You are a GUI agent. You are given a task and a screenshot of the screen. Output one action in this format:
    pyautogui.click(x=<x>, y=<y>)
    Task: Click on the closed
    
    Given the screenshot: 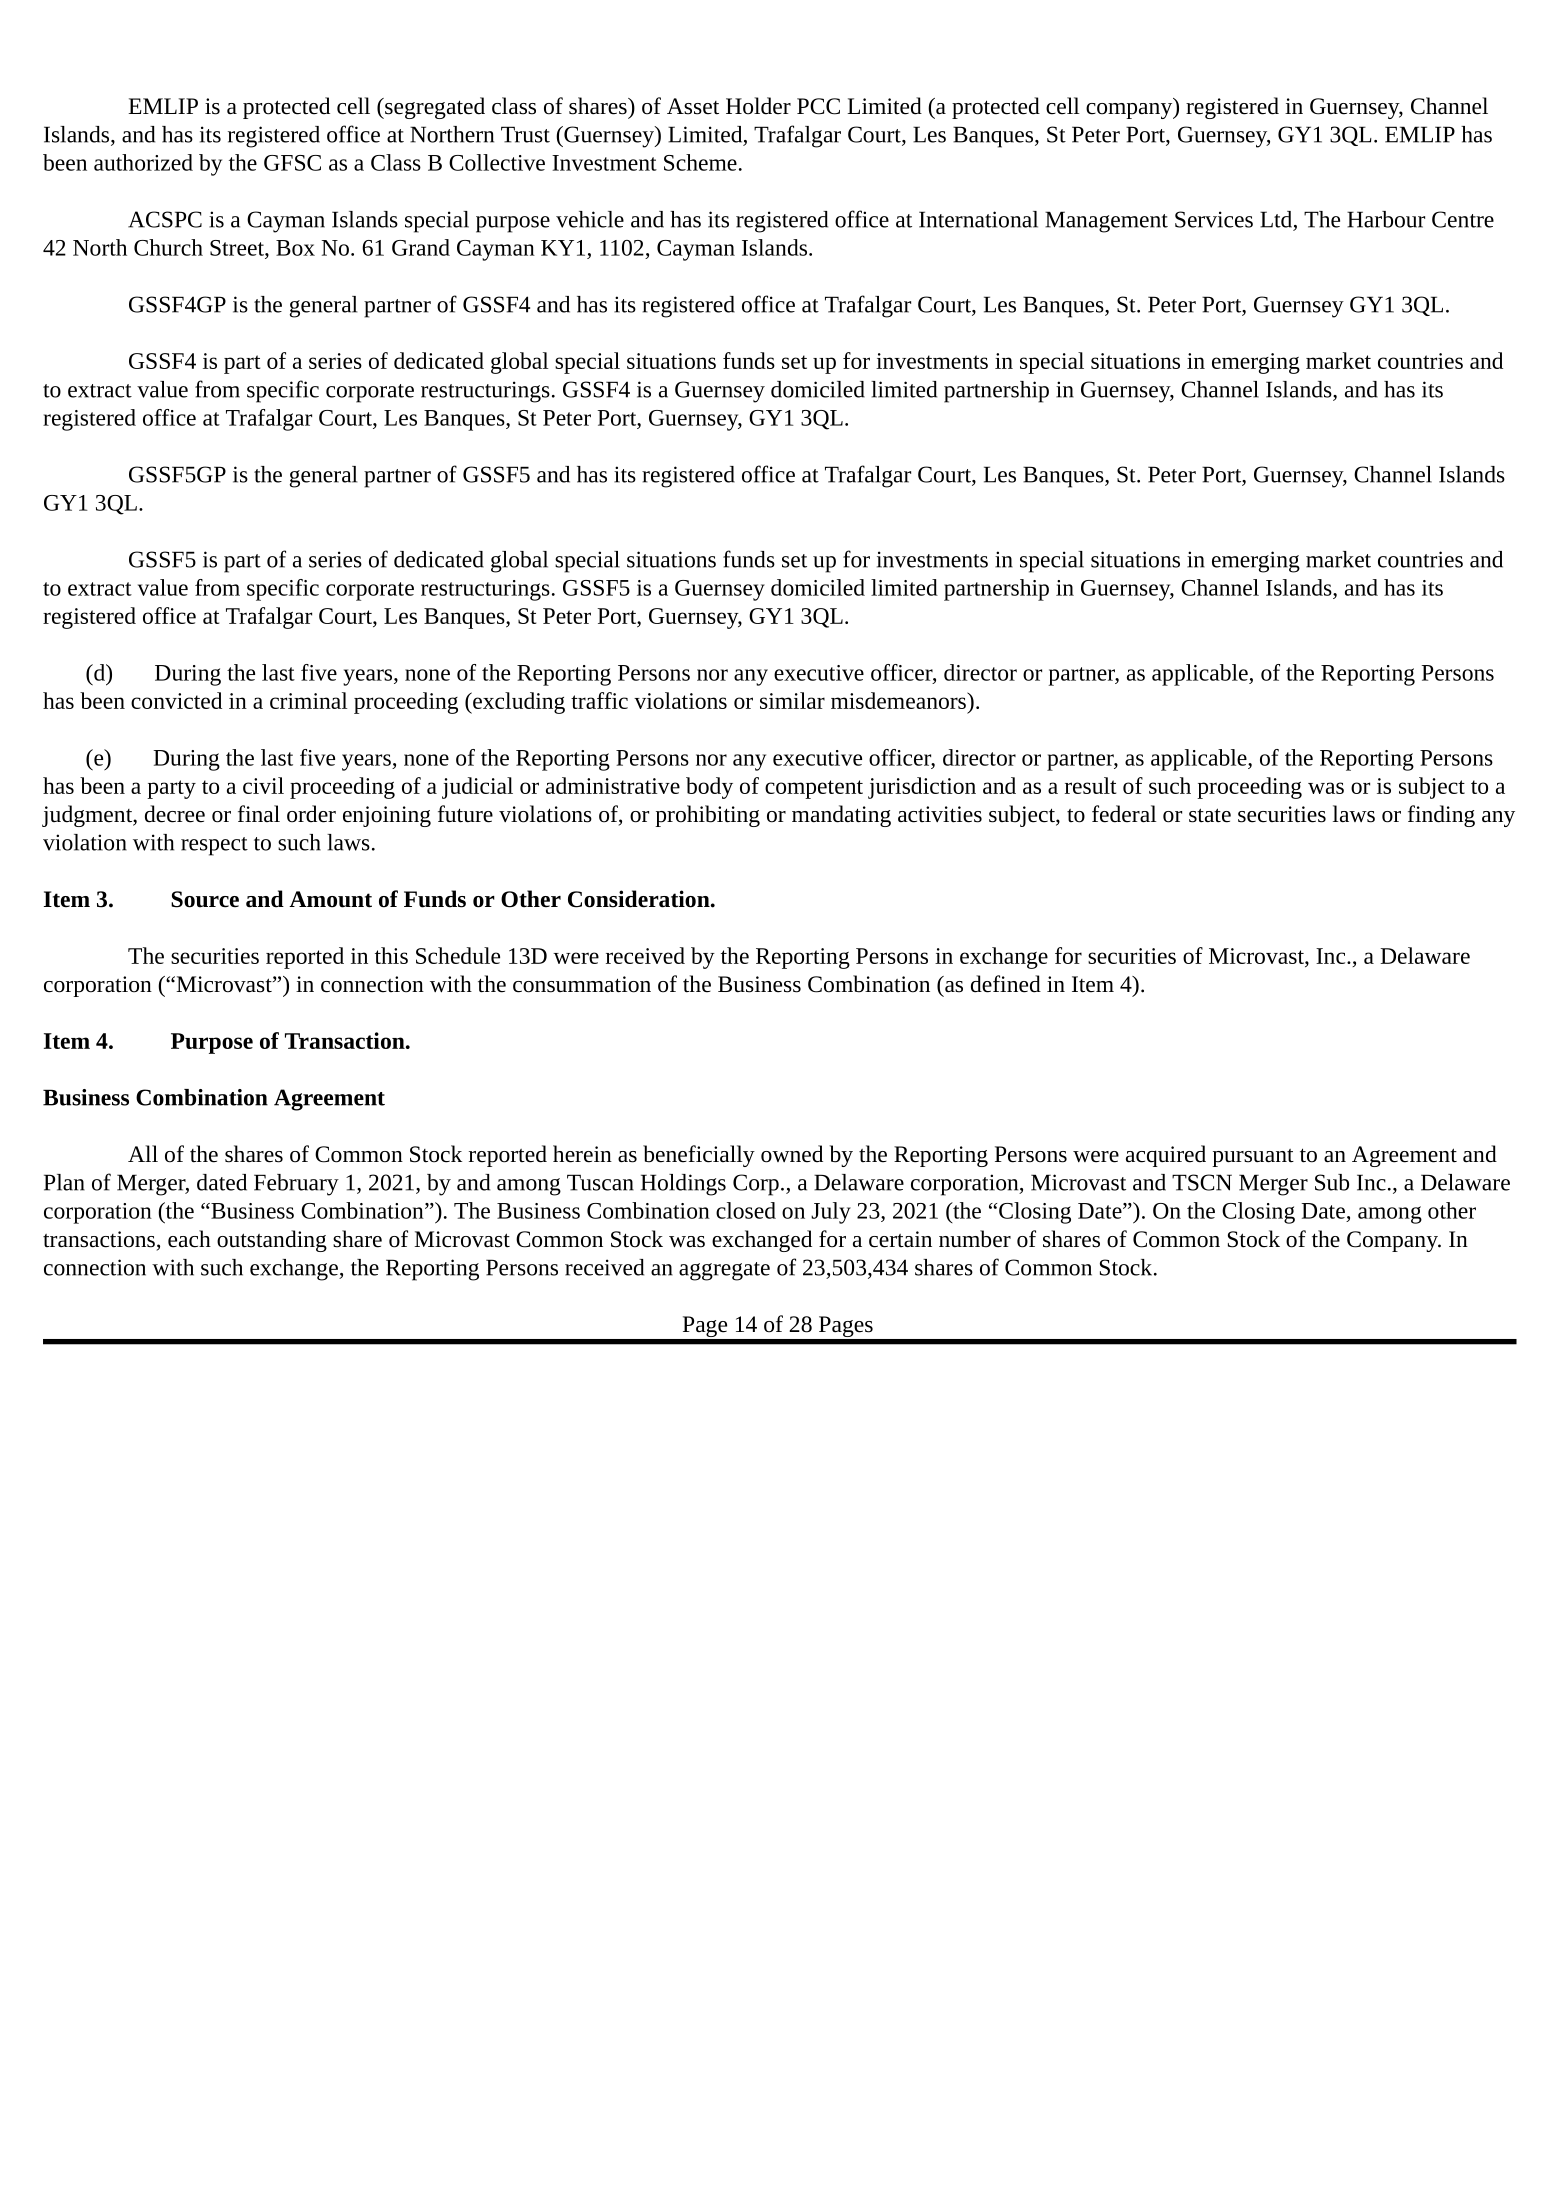 What is the action you would take?
    pyautogui.click(x=746, y=1210)
